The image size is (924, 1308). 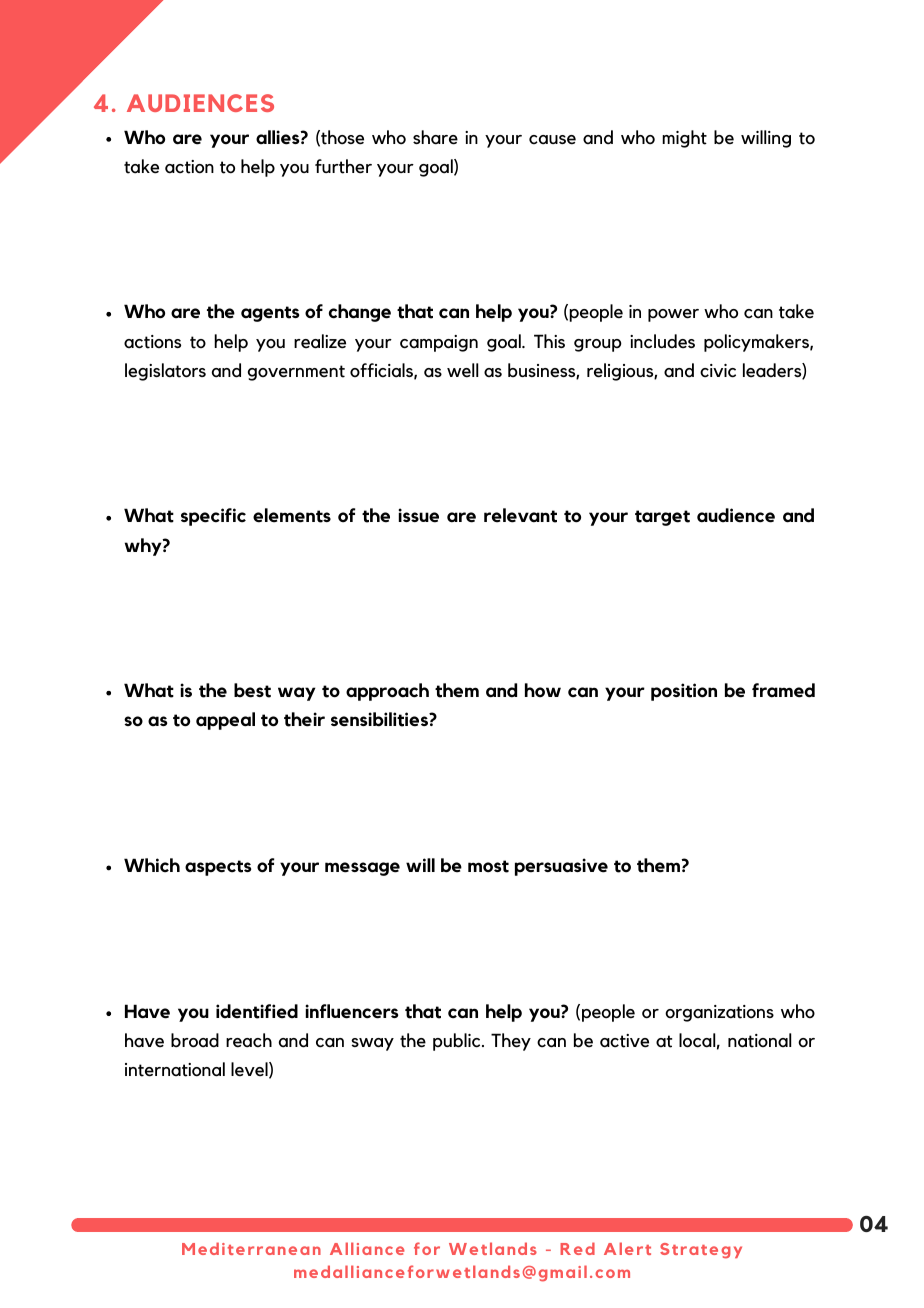 What do you see at coordinates (343, 166) in the screenshot?
I see `further` at bounding box center [343, 166].
